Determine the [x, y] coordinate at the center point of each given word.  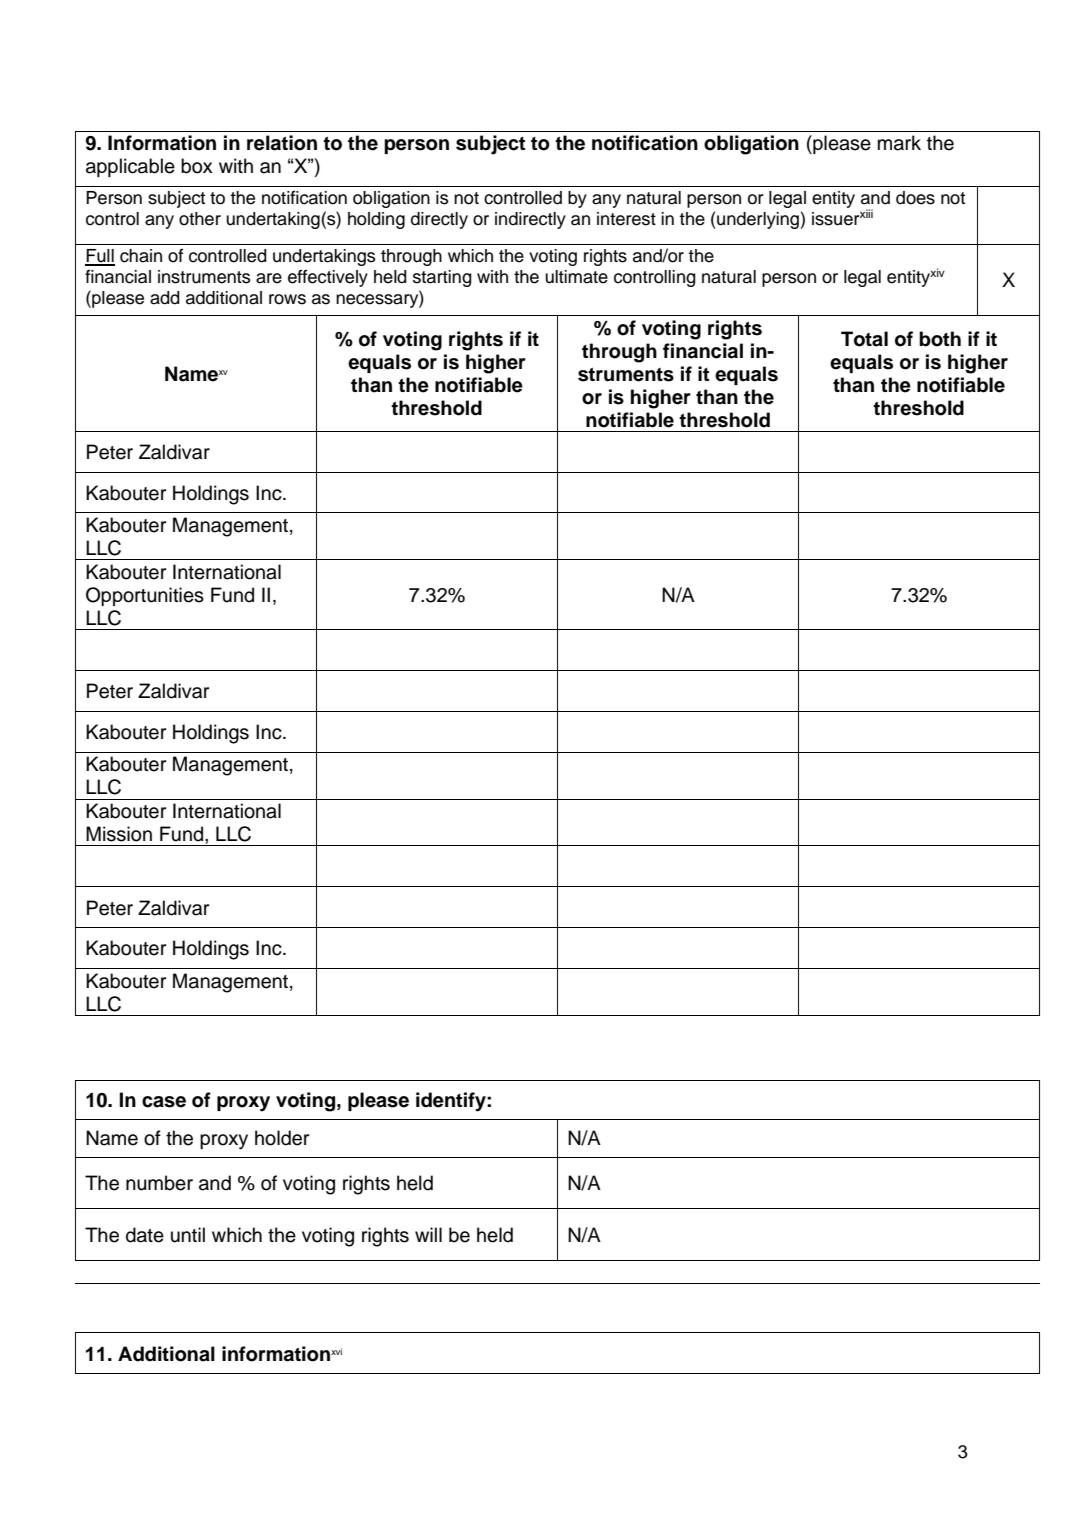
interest [626, 219]
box [197, 166]
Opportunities [145, 596]
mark [899, 143]
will [428, 1234]
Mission [119, 834]
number [159, 1183]
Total [864, 339]
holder [282, 1138]
